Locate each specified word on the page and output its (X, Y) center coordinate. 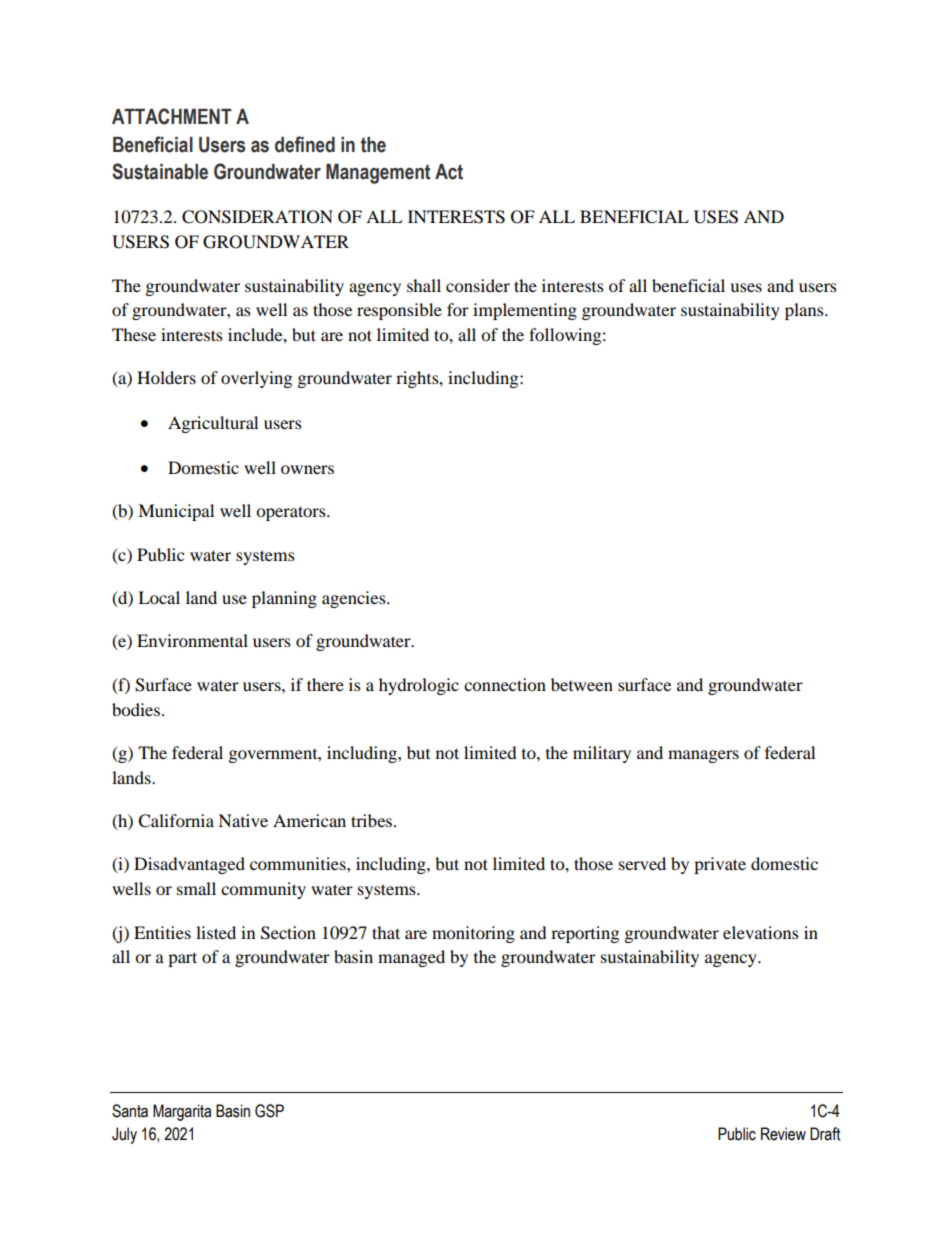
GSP (269, 1111)
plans (805, 311)
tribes (373, 820)
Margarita (182, 1112)
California (176, 821)
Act (449, 172)
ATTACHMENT (172, 116)
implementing (525, 311)
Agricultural (213, 424)
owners (307, 469)
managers (703, 756)
